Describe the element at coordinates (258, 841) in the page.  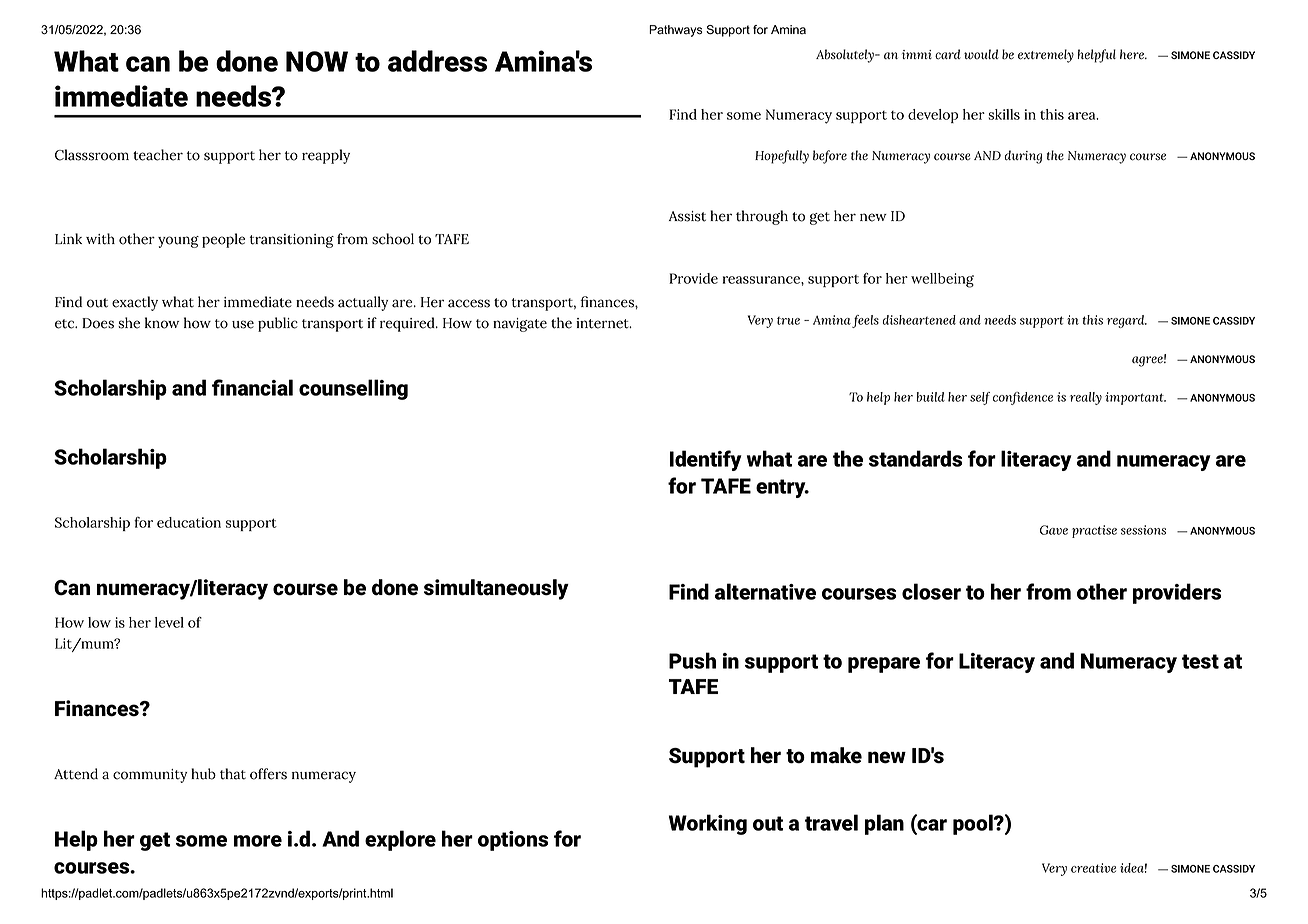
I see `more` at that location.
